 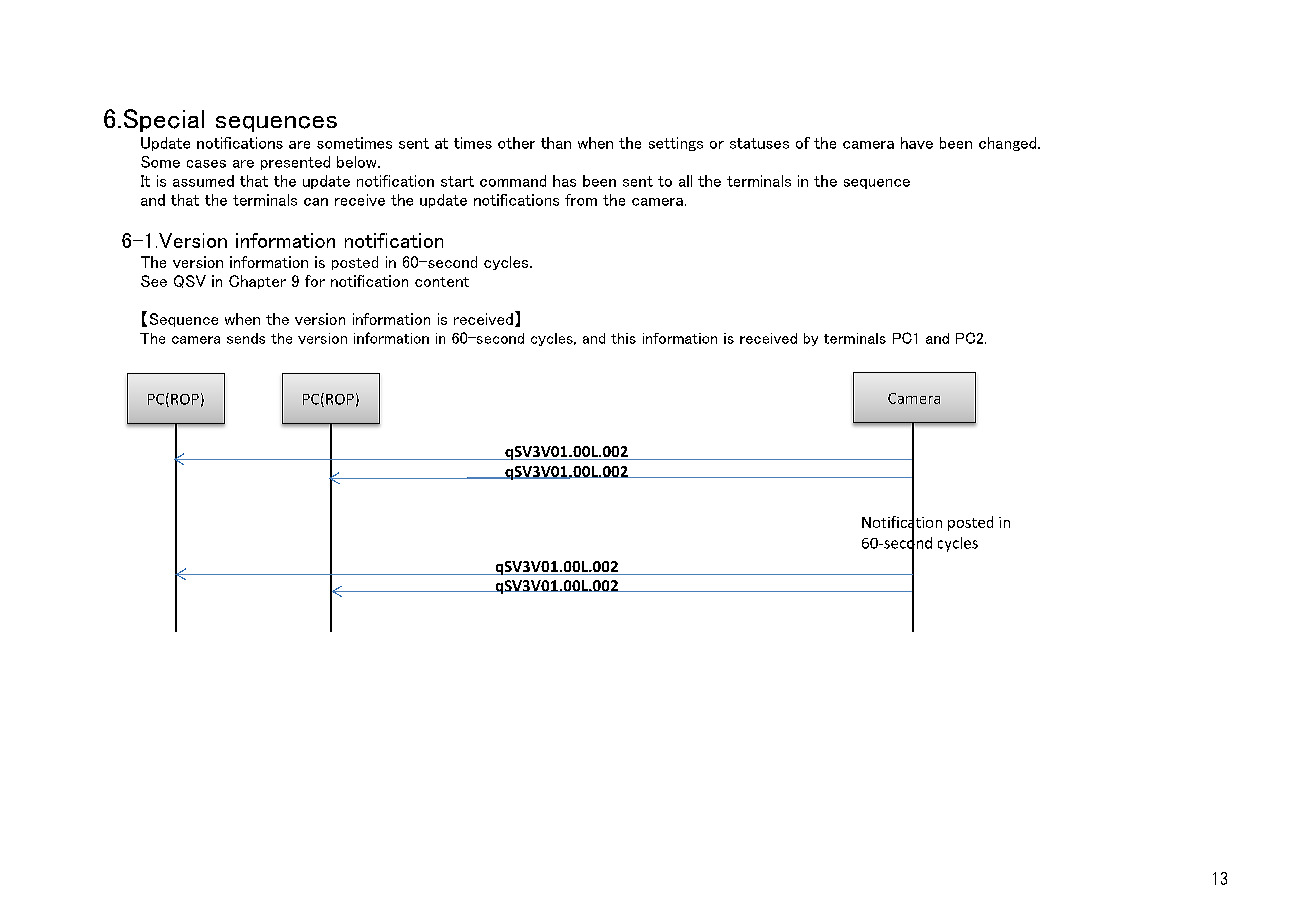 What do you see at coordinates (623, 338) in the document?
I see `this` at bounding box center [623, 338].
